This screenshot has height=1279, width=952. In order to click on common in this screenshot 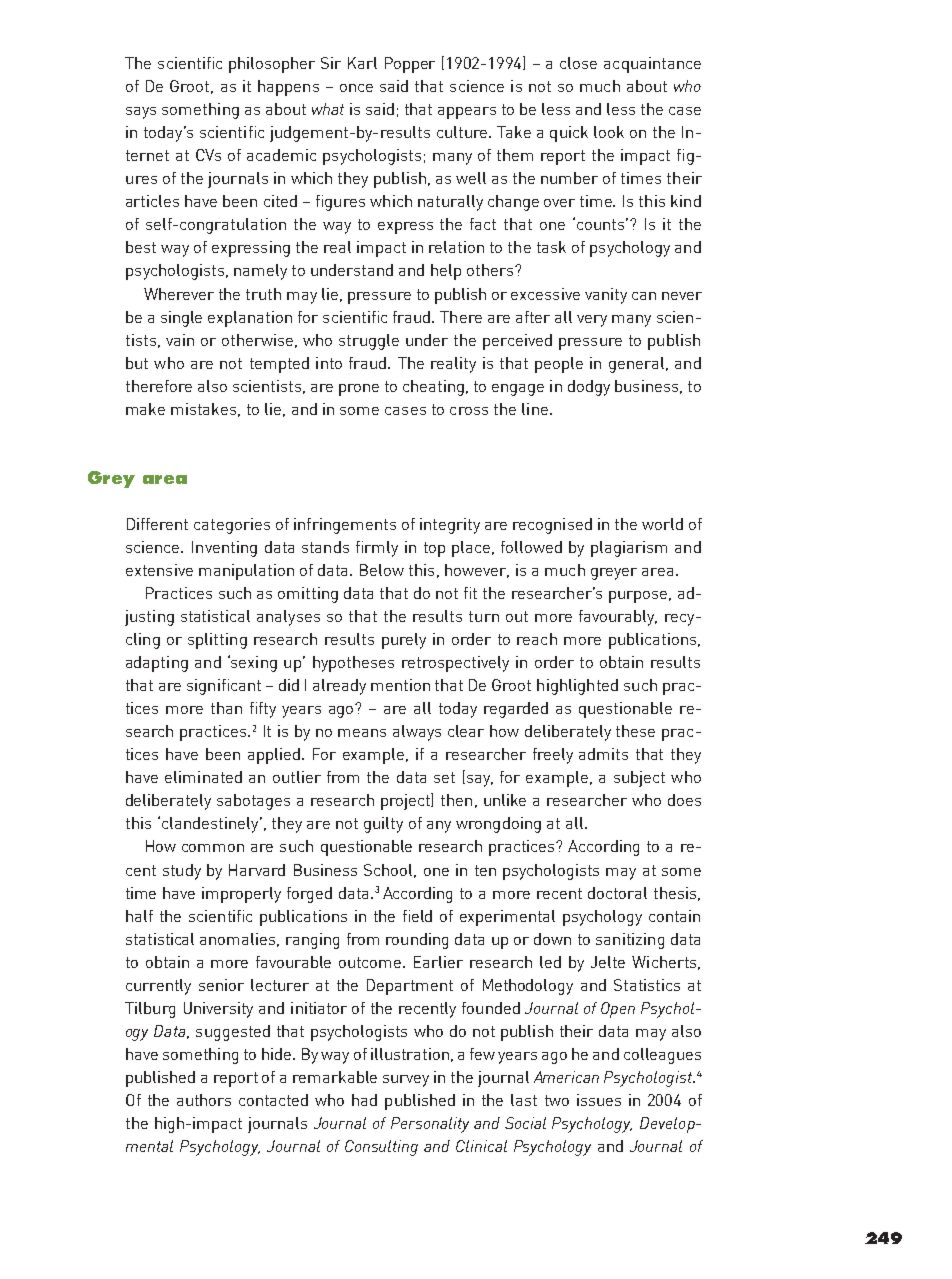, I will do `click(213, 848)`.
